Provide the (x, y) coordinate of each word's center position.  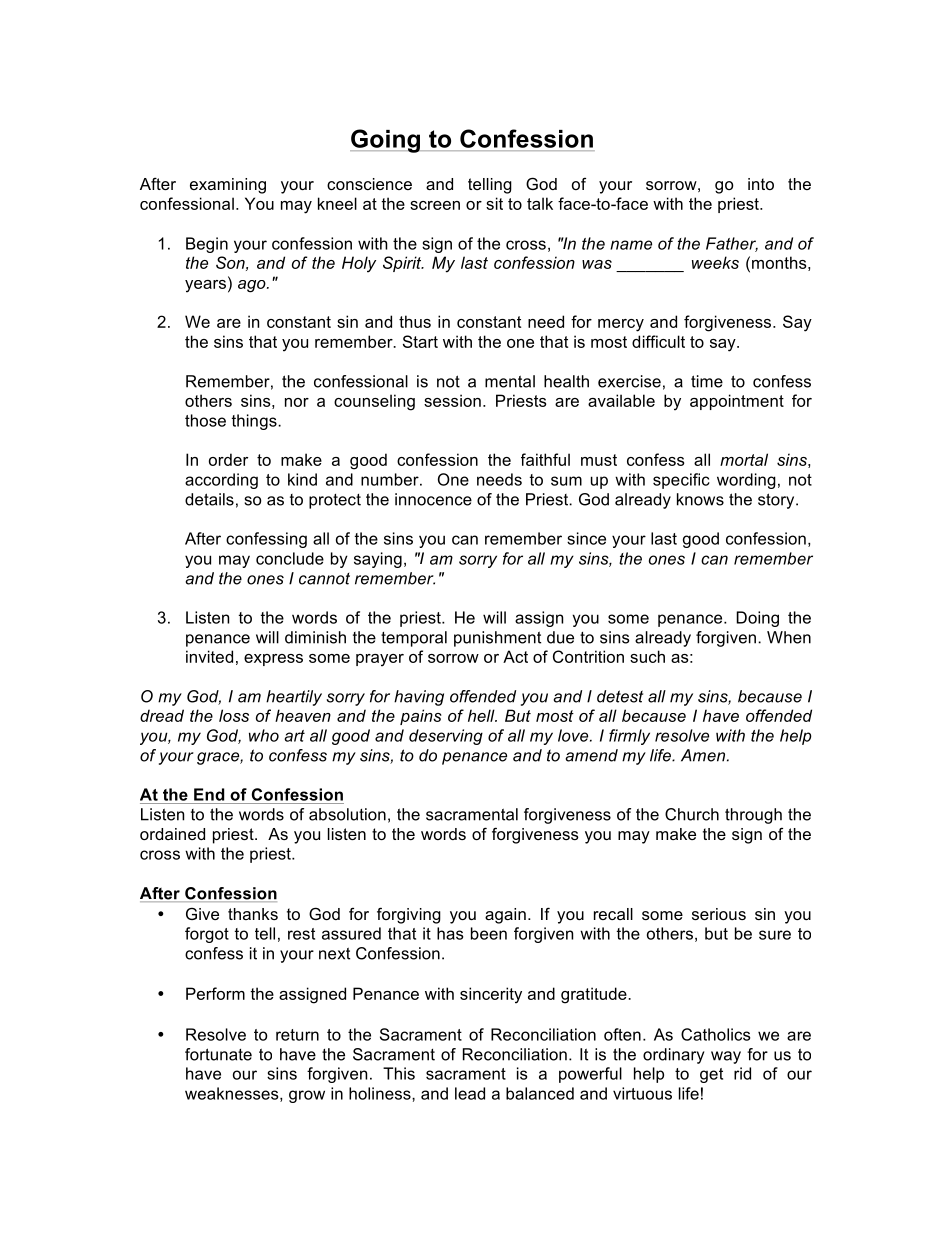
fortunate (218, 1054)
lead (470, 1093)
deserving (446, 737)
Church (692, 814)
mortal (744, 459)
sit (494, 203)
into (761, 184)
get (711, 1075)
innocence (433, 499)
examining (228, 186)
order (228, 459)
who (264, 735)
